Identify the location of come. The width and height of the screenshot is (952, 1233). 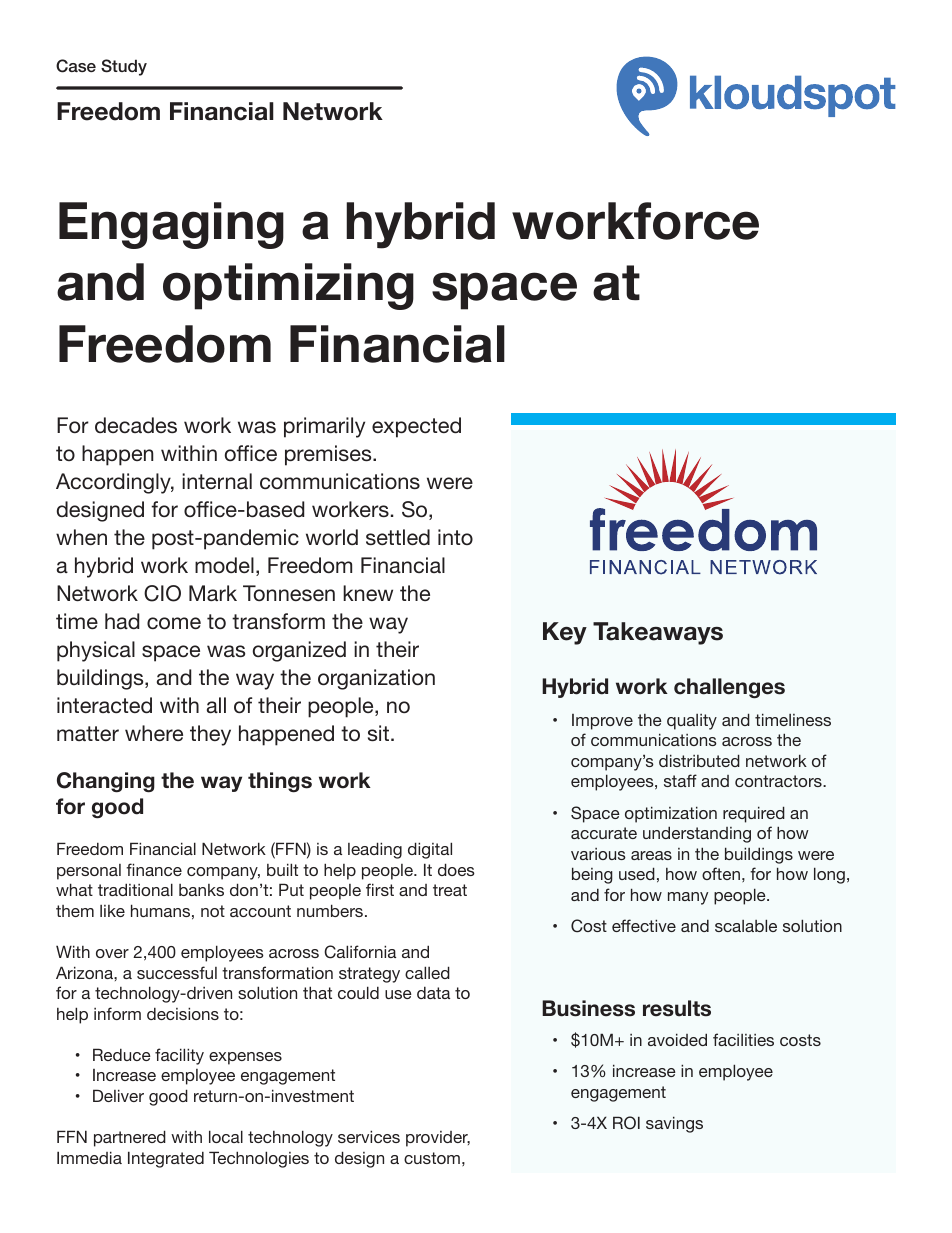
(174, 623).
